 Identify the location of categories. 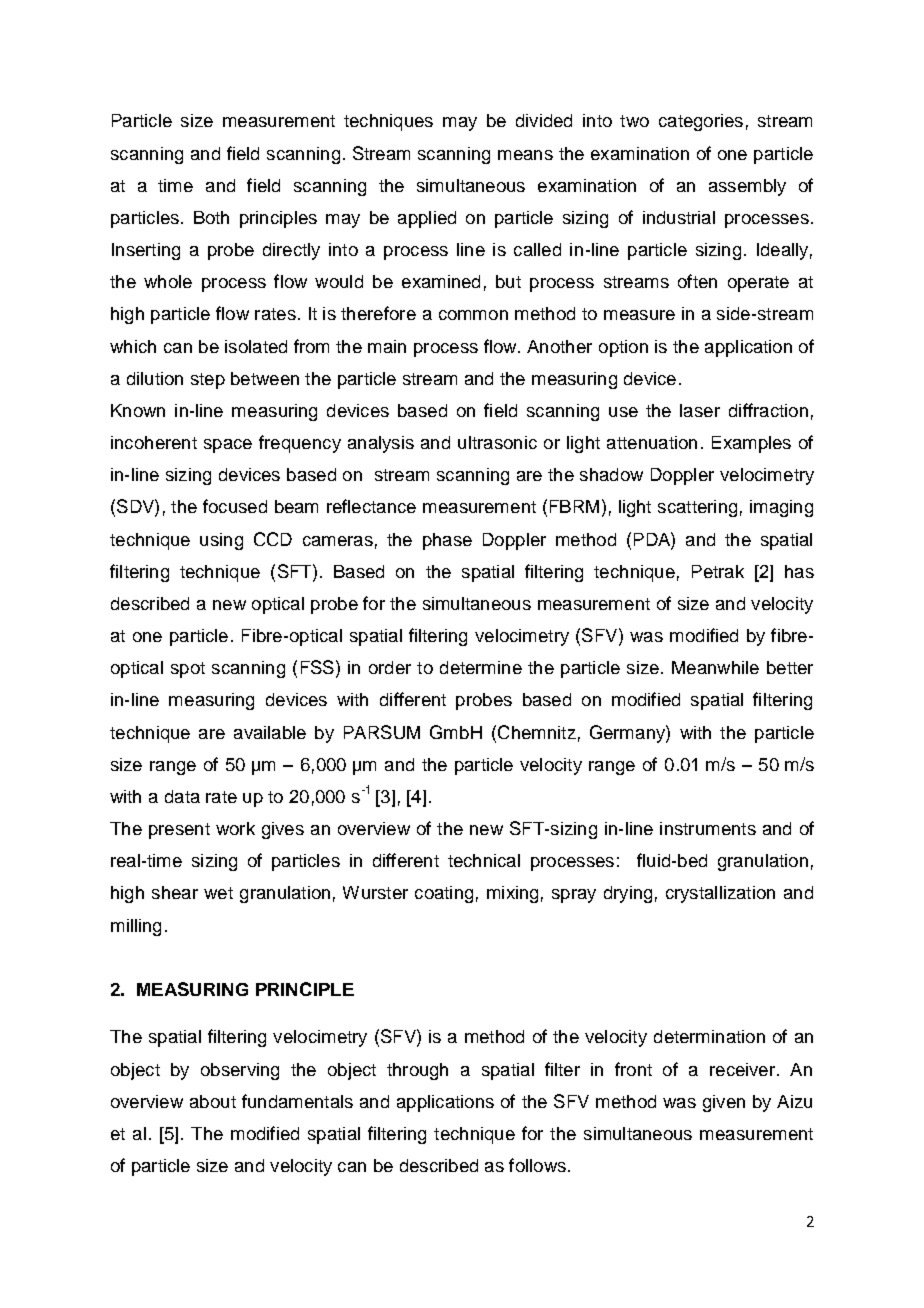
(701, 122).
